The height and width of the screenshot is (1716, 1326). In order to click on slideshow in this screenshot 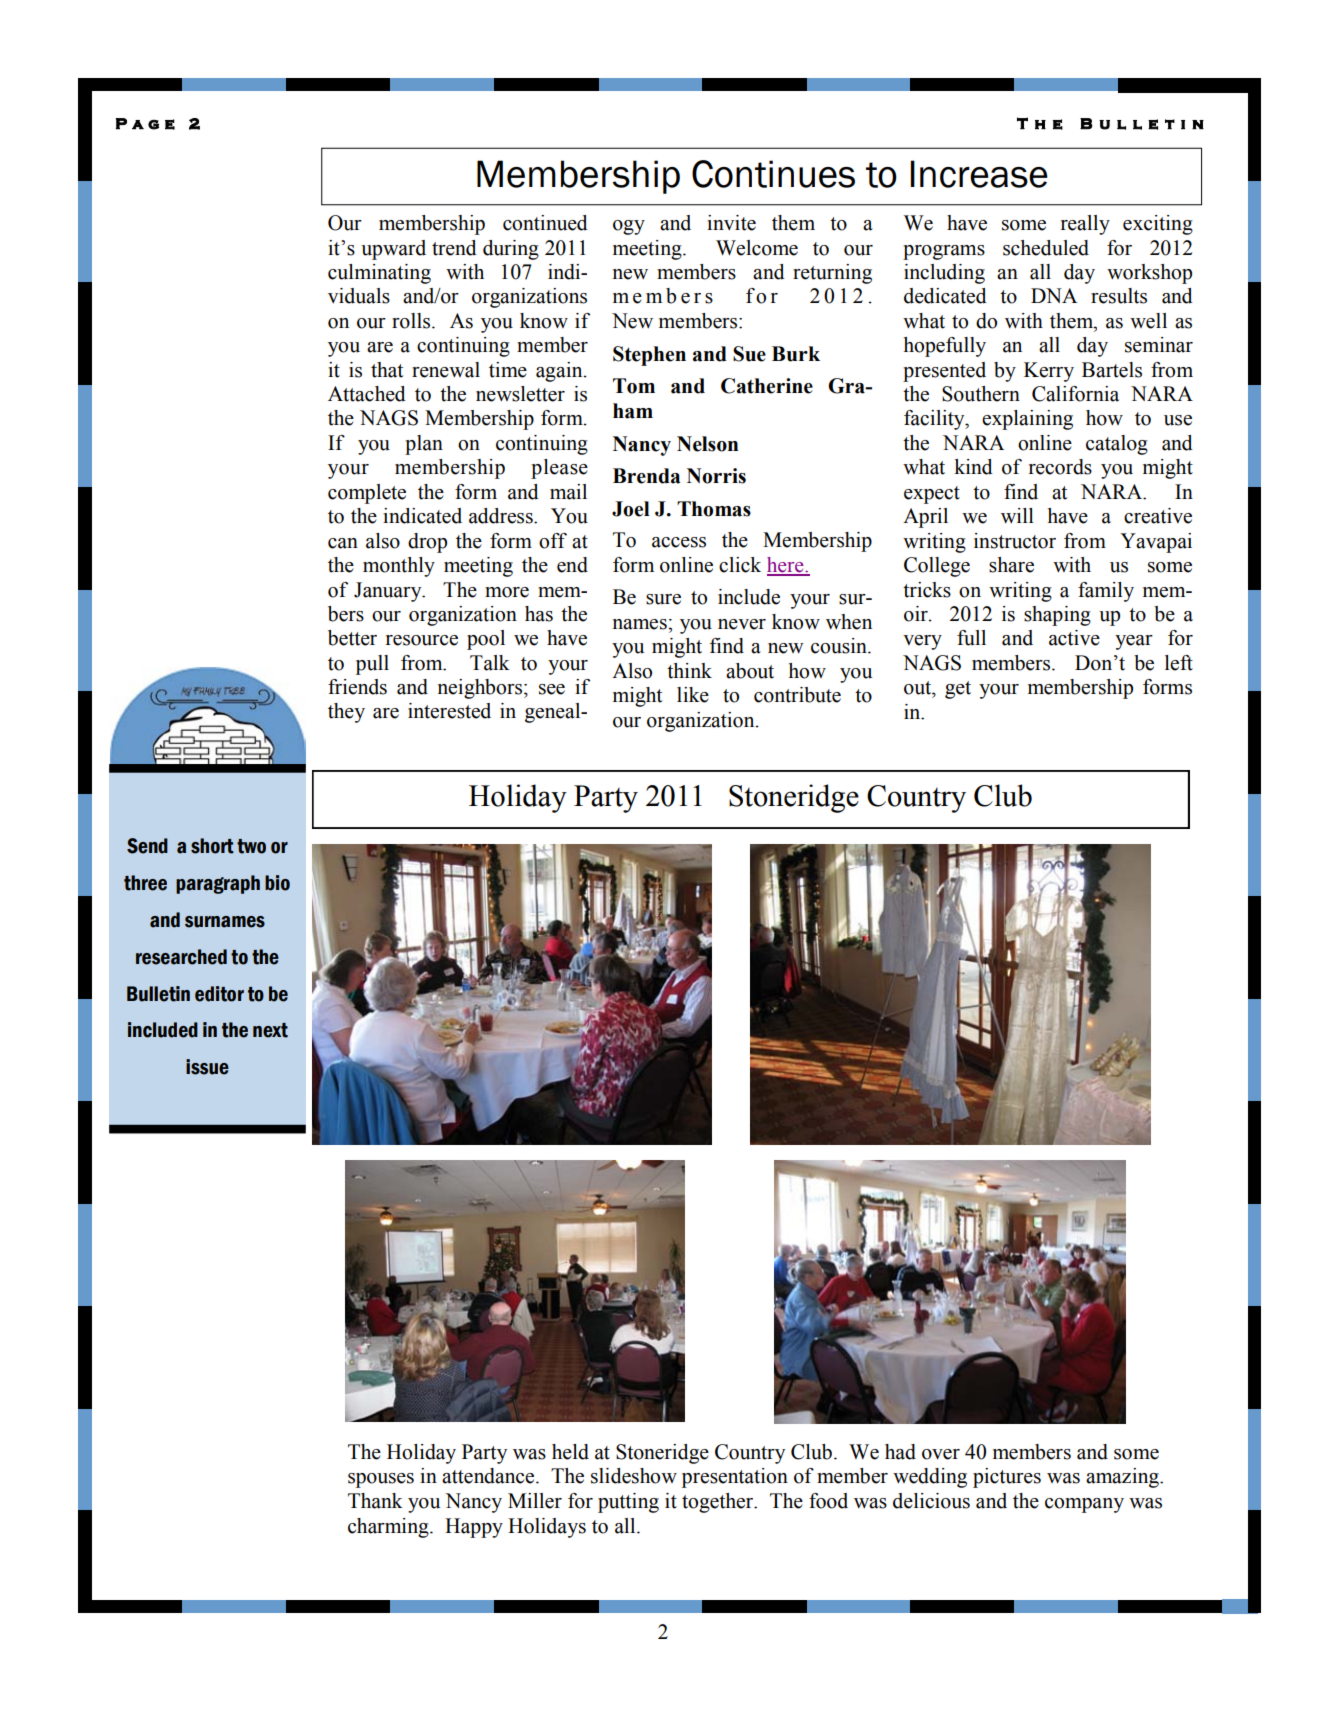, I will do `click(634, 1476)`.
